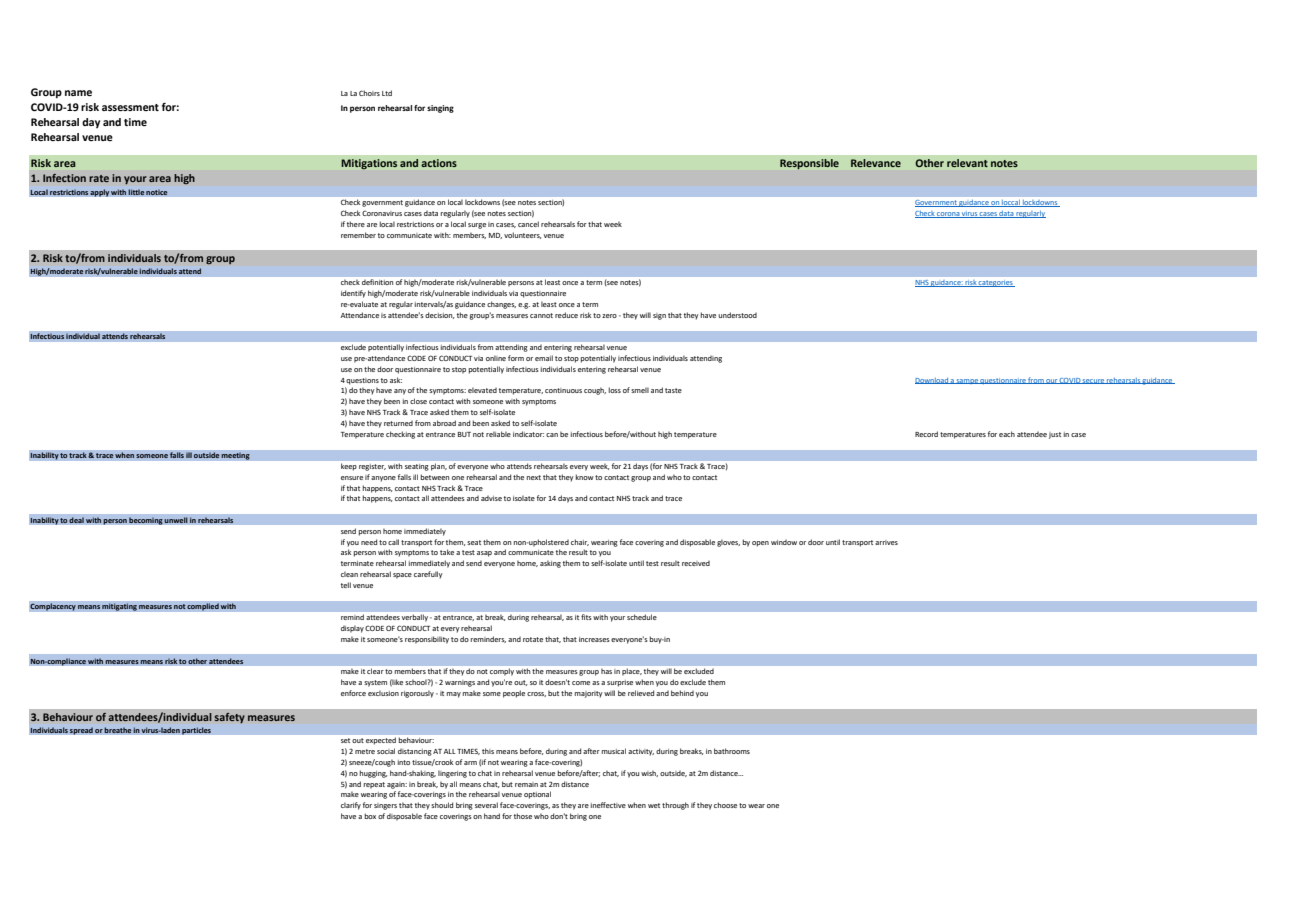 Image resolution: width=1308 pixels, height=924 pixels. What do you see at coordinates (550, 564) in the screenshot?
I see `asking` at bounding box center [550, 564].
